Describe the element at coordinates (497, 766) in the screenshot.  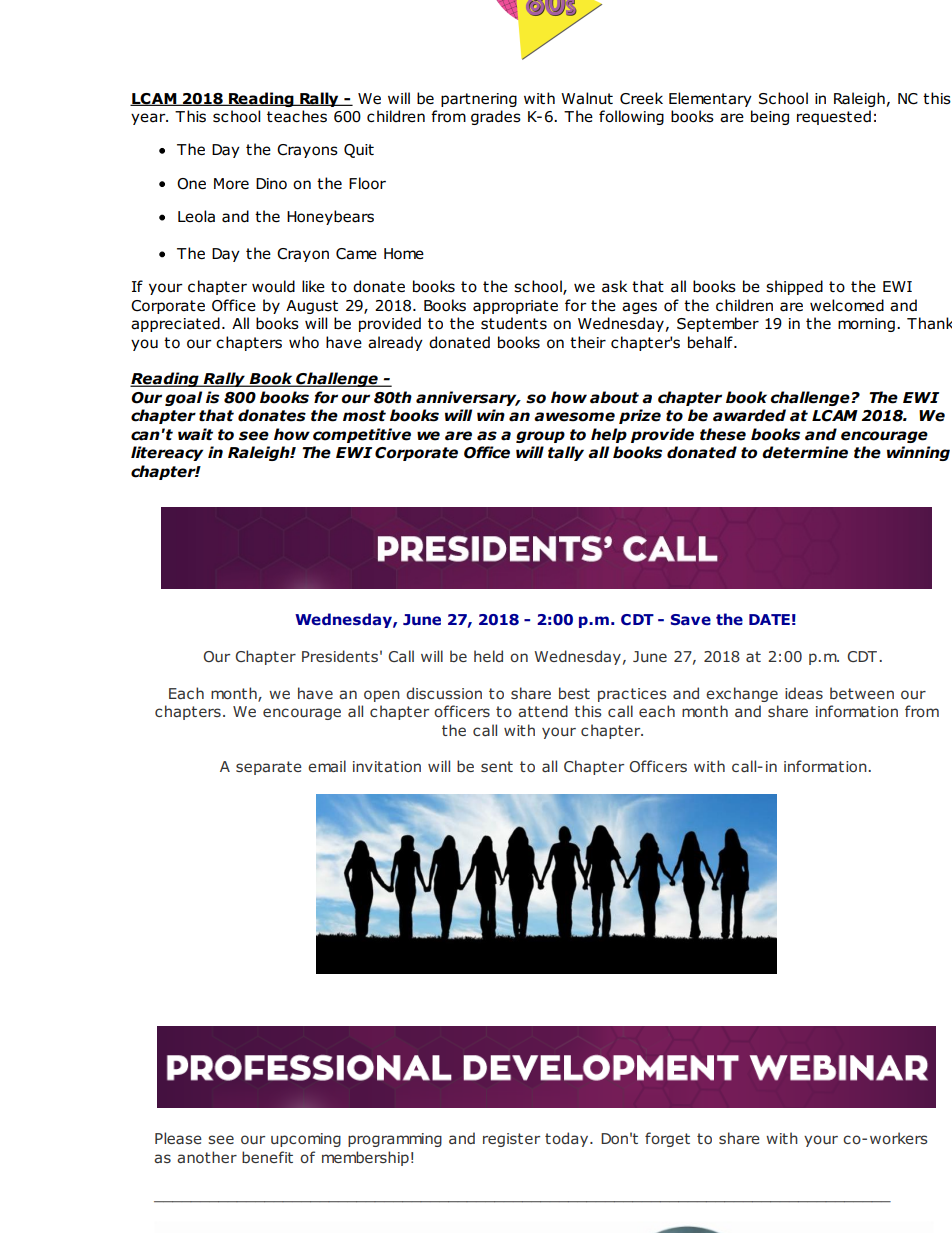
I see `sent` at that location.
